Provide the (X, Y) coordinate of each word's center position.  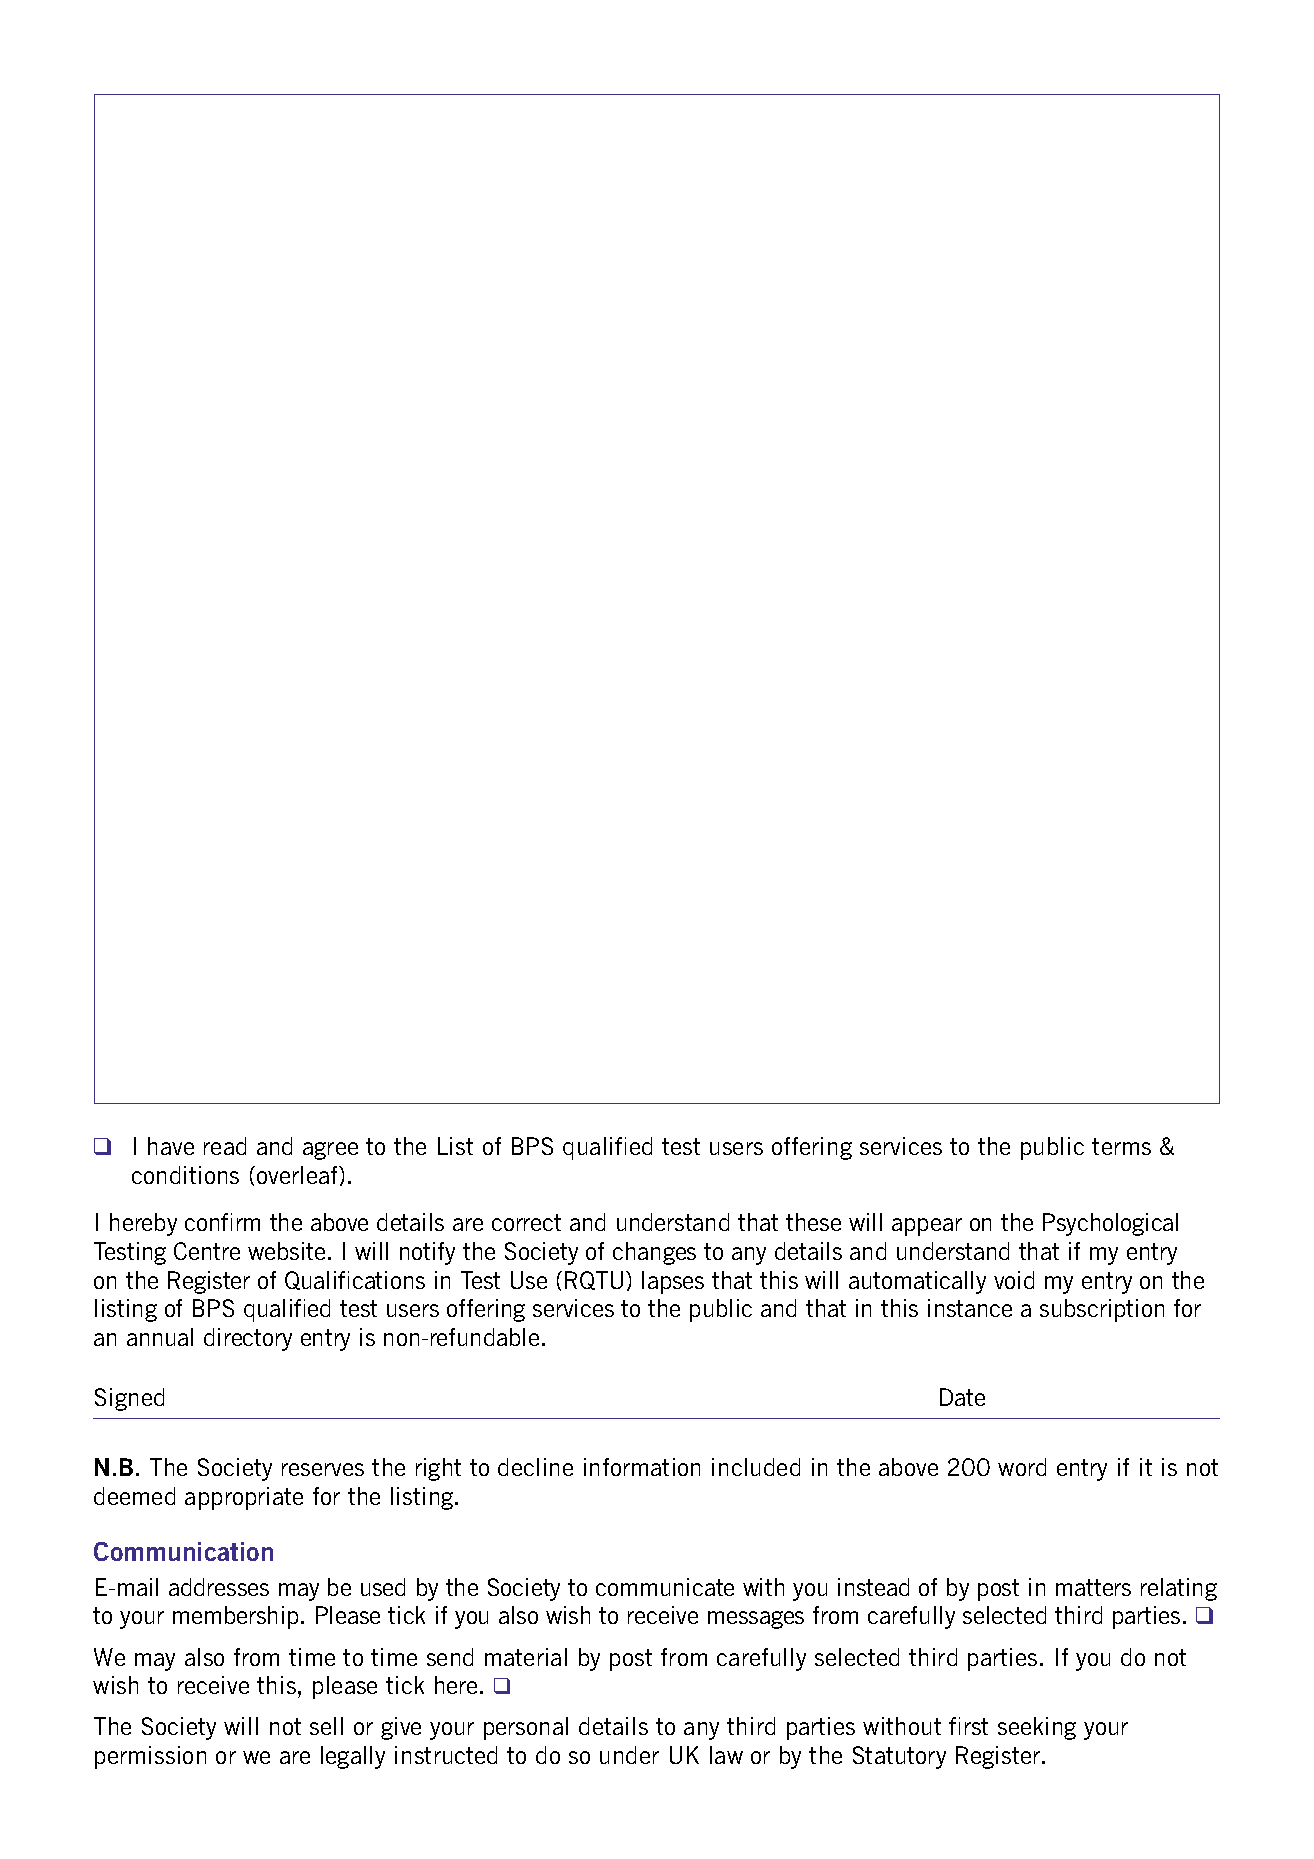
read (225, 1146)
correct (526, 1222)
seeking (1037, 1728)
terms (1121, 1146)
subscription (1102, 1310)
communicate (665, 1587)
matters (1093, 1587)
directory (248, 1339)
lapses (673, 1282)
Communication (183, 1551)
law (726, 1755)
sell (326, 1726)
